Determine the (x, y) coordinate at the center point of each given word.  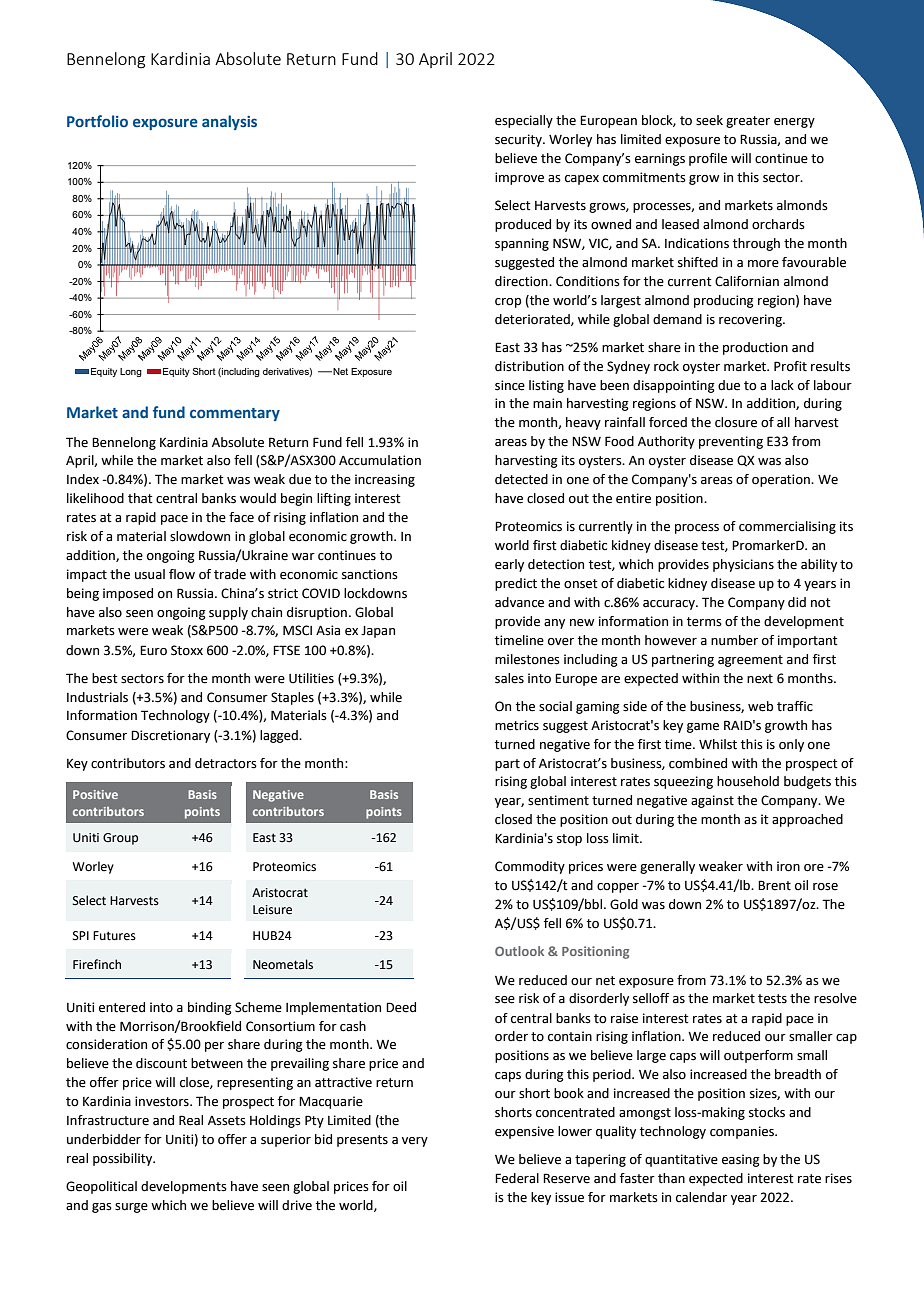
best (105, 678)
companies (743, 1132)
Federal (517, 1178)
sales (509, 678)
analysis (229, 122)
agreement (750, 661)
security (519, 140)
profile (708, 159)
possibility (124, 1159)
